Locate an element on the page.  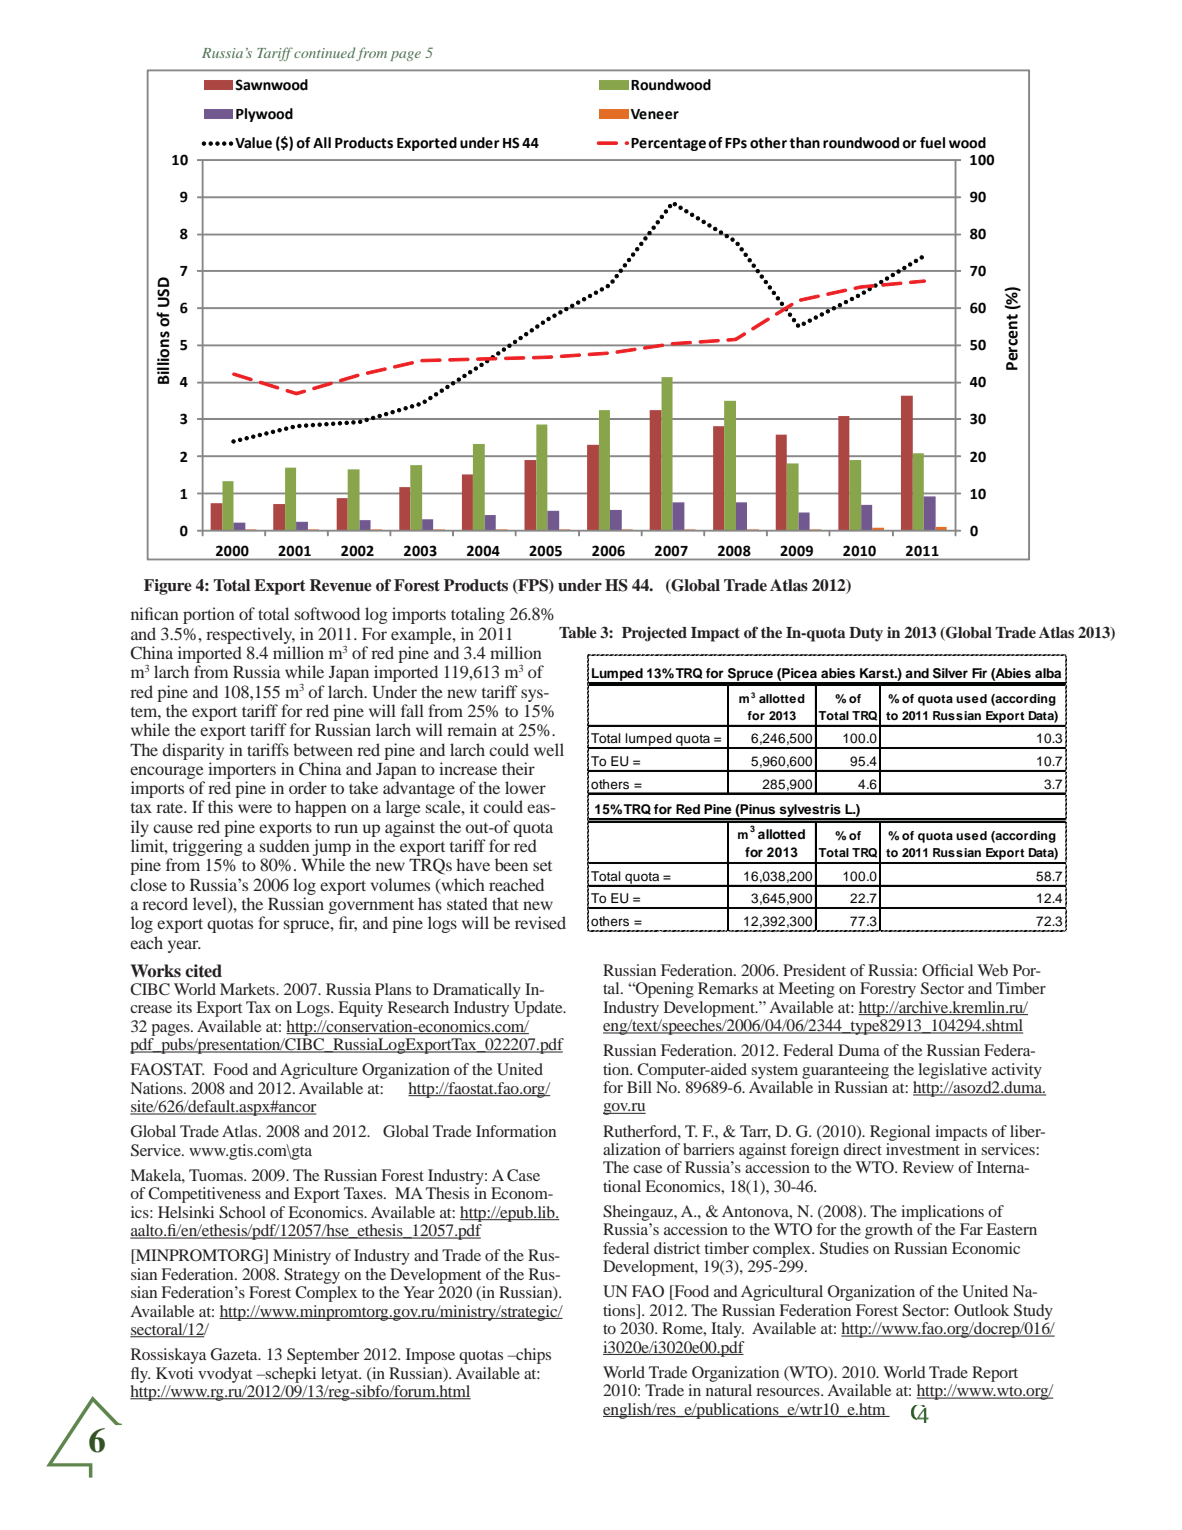
set is located at coordinates (542, 866).
